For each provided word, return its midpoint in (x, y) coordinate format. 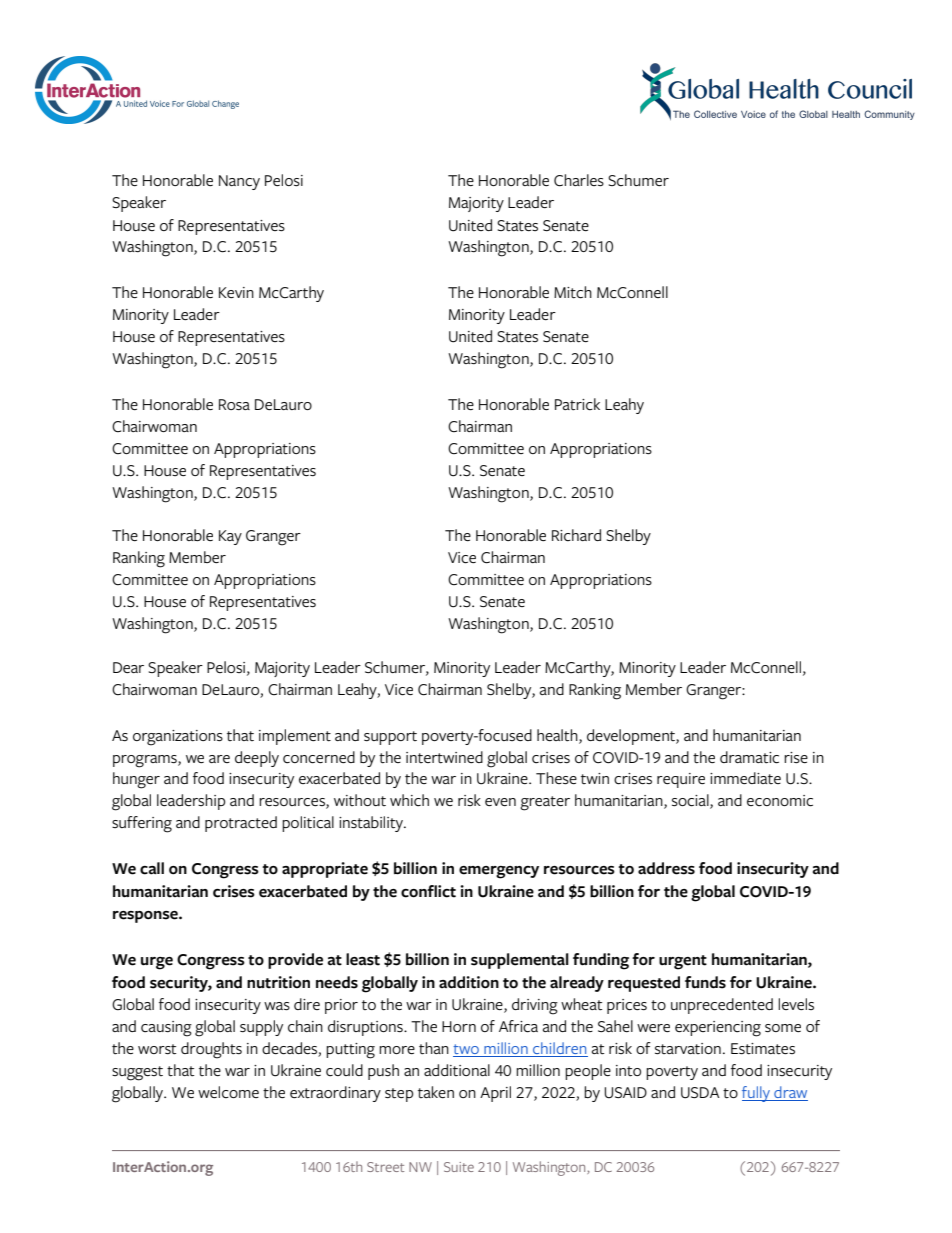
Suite (459, 1167)
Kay (230, 537)
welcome (228, 1092)
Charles (579, 180)
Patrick (577, 404)
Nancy (239, 182)
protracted (241, 824)
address (666, 868)
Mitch (573, 292)
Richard (576, 535)
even (500, 802)
